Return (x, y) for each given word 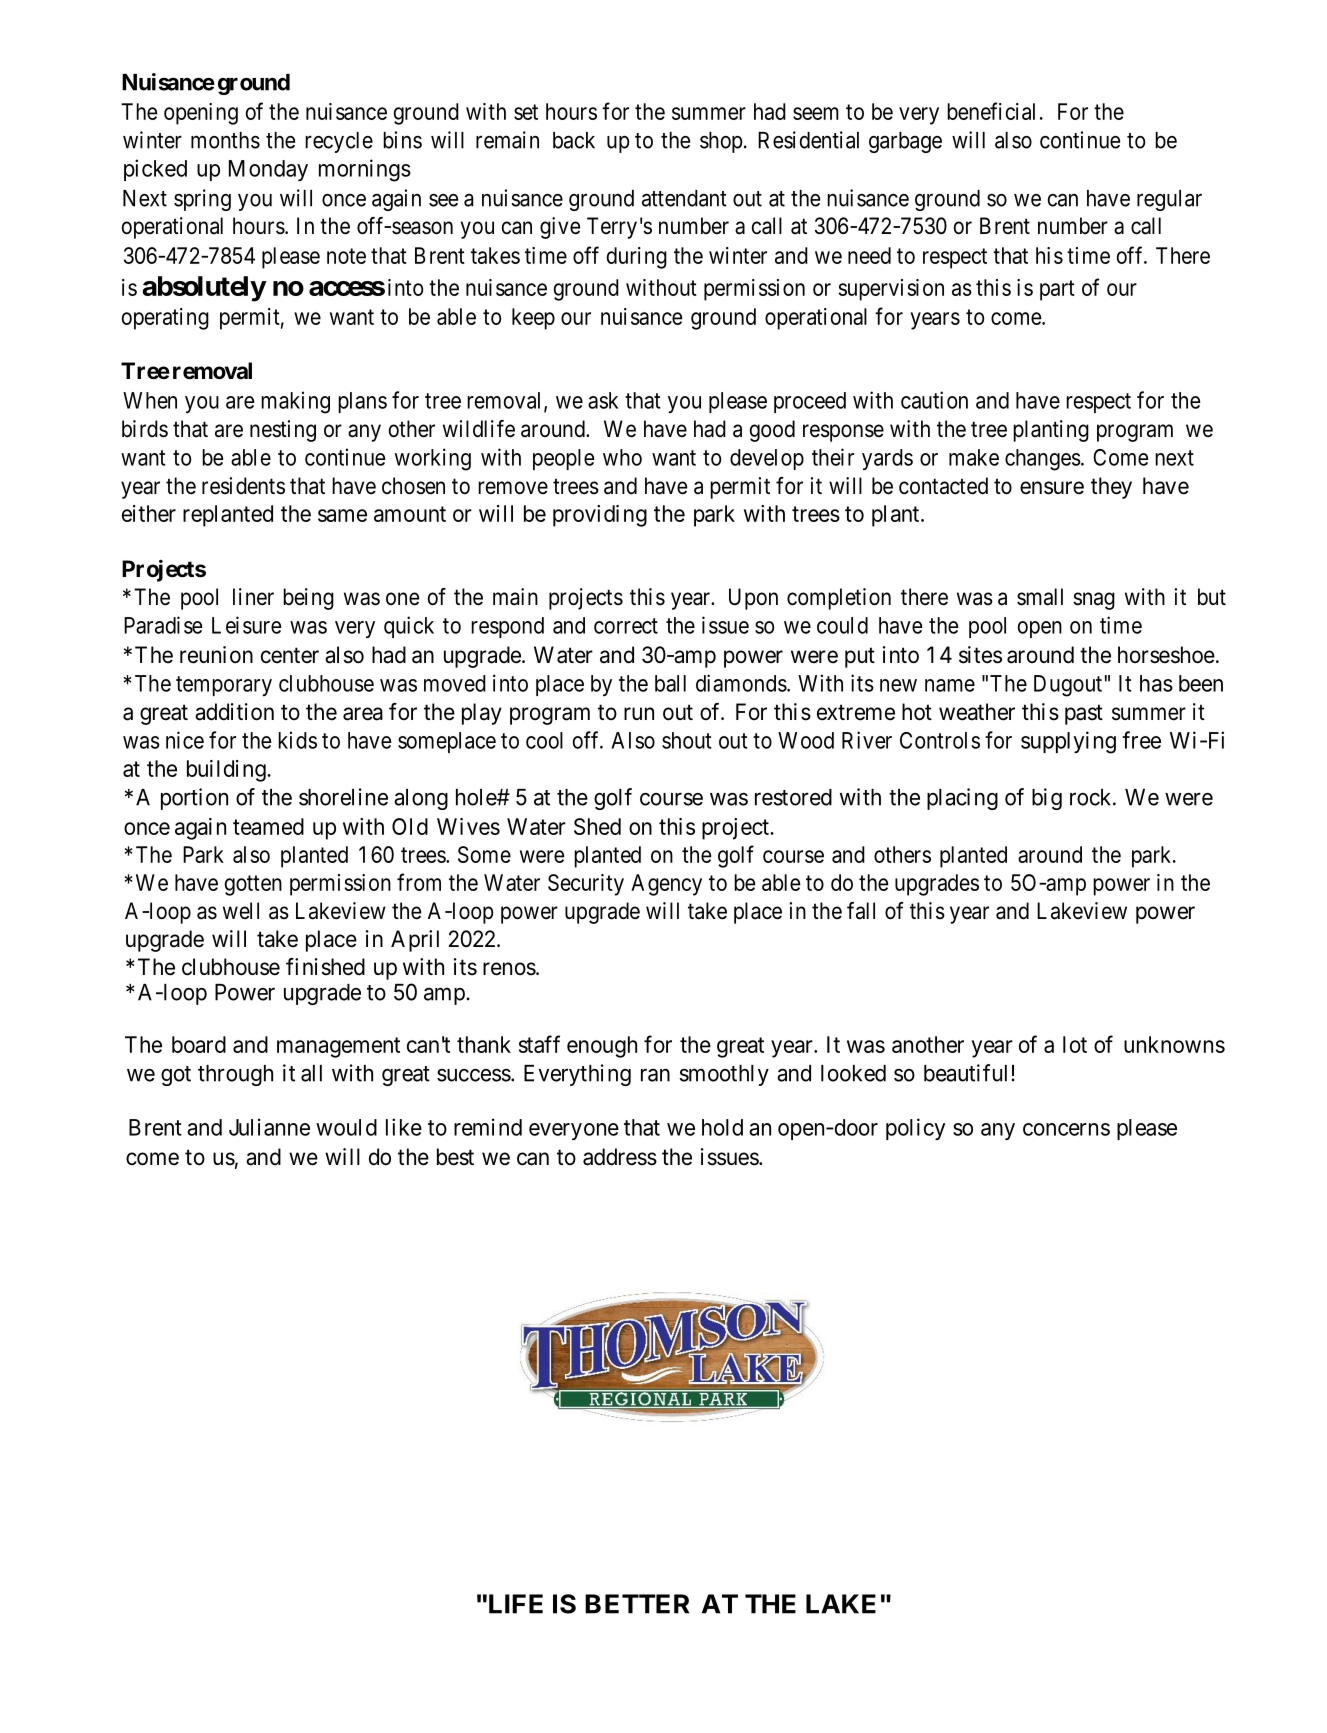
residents (243, 486)
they (1111, 488)
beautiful (965, 1073)
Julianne (269, 1127)
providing (600, 516)
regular (1169, 200)
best (455, 1157)
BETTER (637, 1604)
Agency (666, 885)
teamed (268, 826)
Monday (268, 170)
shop (721, 142)
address (620, 1157)
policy (915, 1129)
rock (1092, 797)
